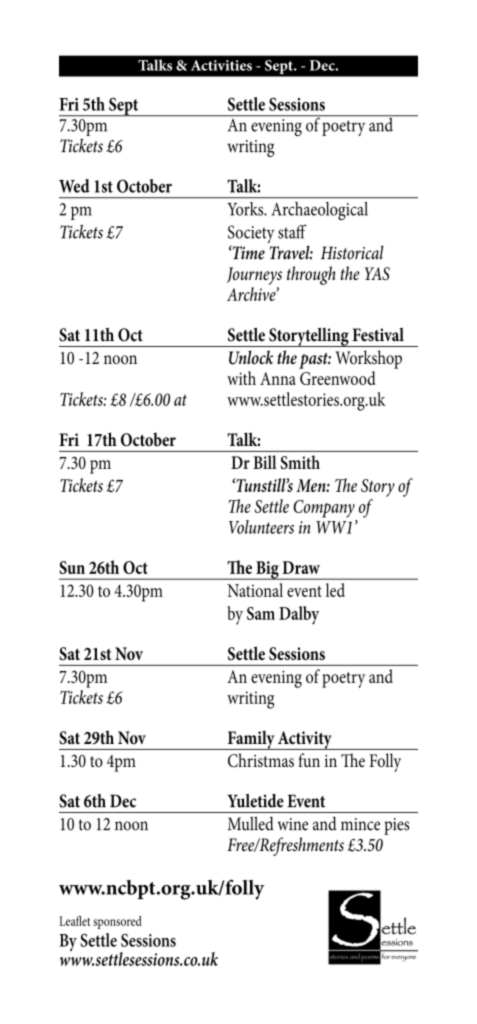 This page has width=477, height=1024. What do you see at coordinates (324, 509) in the page?
I see `Company` at bounding box center [324, 509].
